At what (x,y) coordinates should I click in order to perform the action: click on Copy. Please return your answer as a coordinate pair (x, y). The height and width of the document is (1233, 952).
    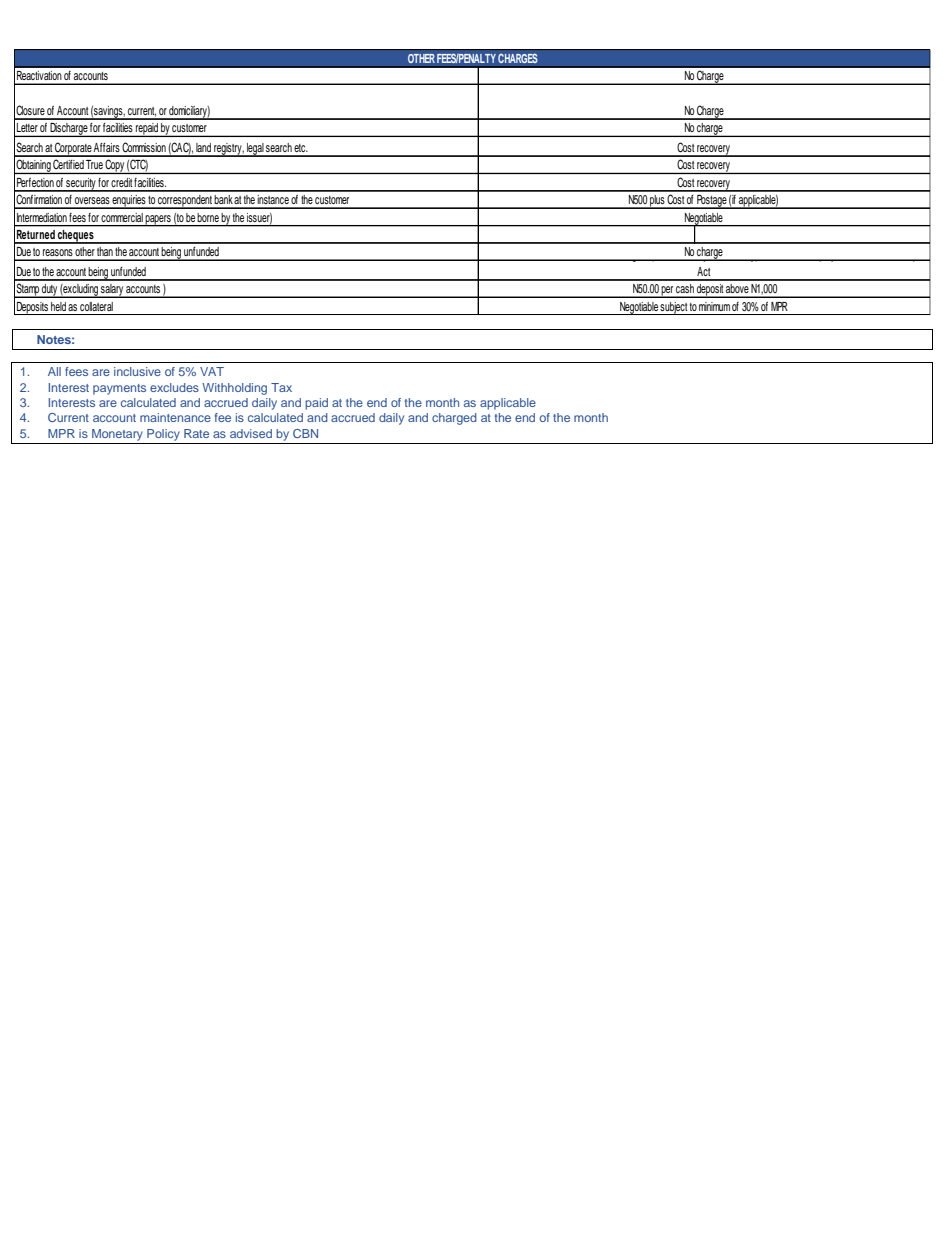
    Looking at the image, I should click on (115, 166).
